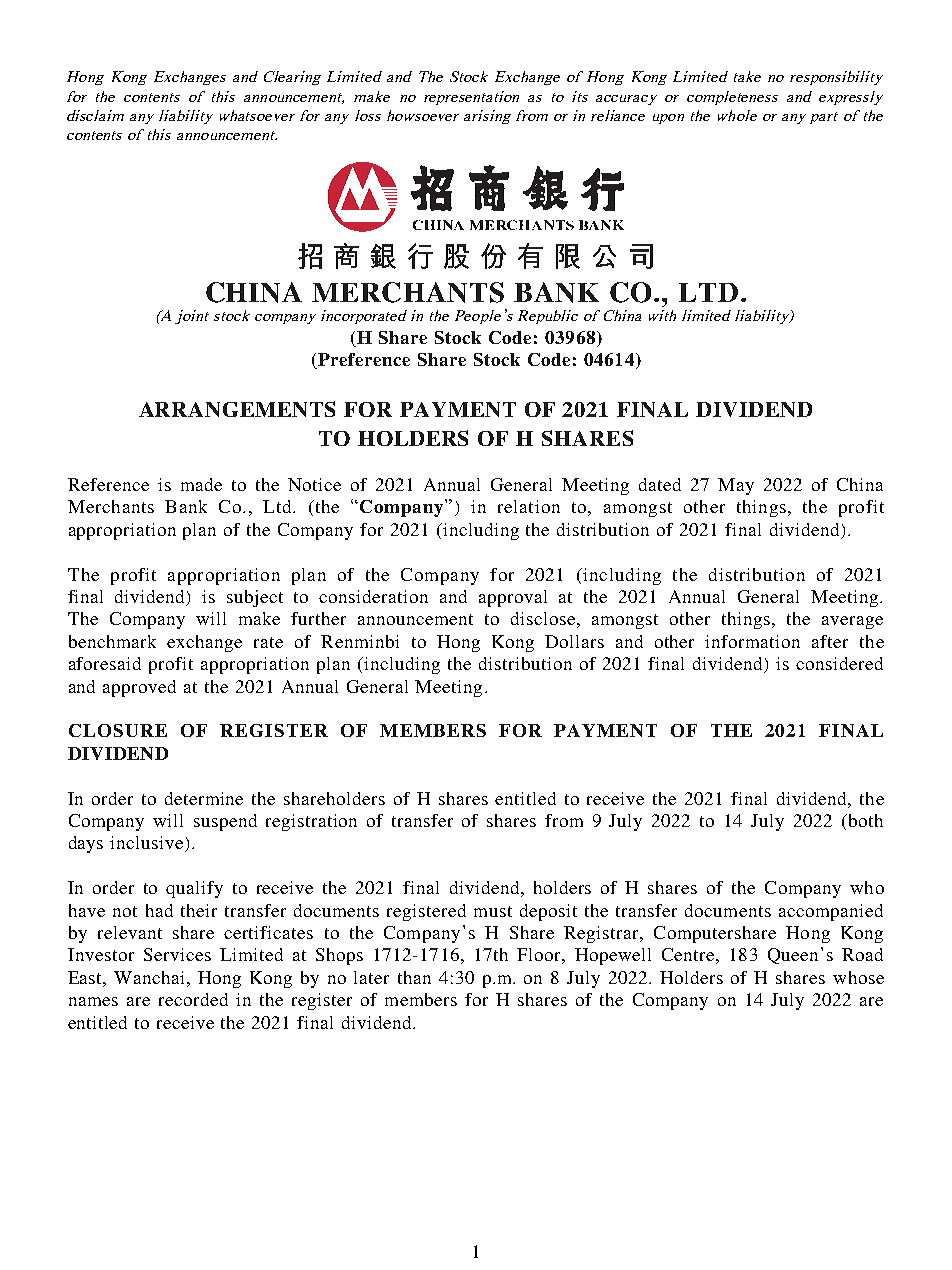  What do you see at coordinates (529, 506) in the page?
I see `relation` at bounding box center [529, 506].
